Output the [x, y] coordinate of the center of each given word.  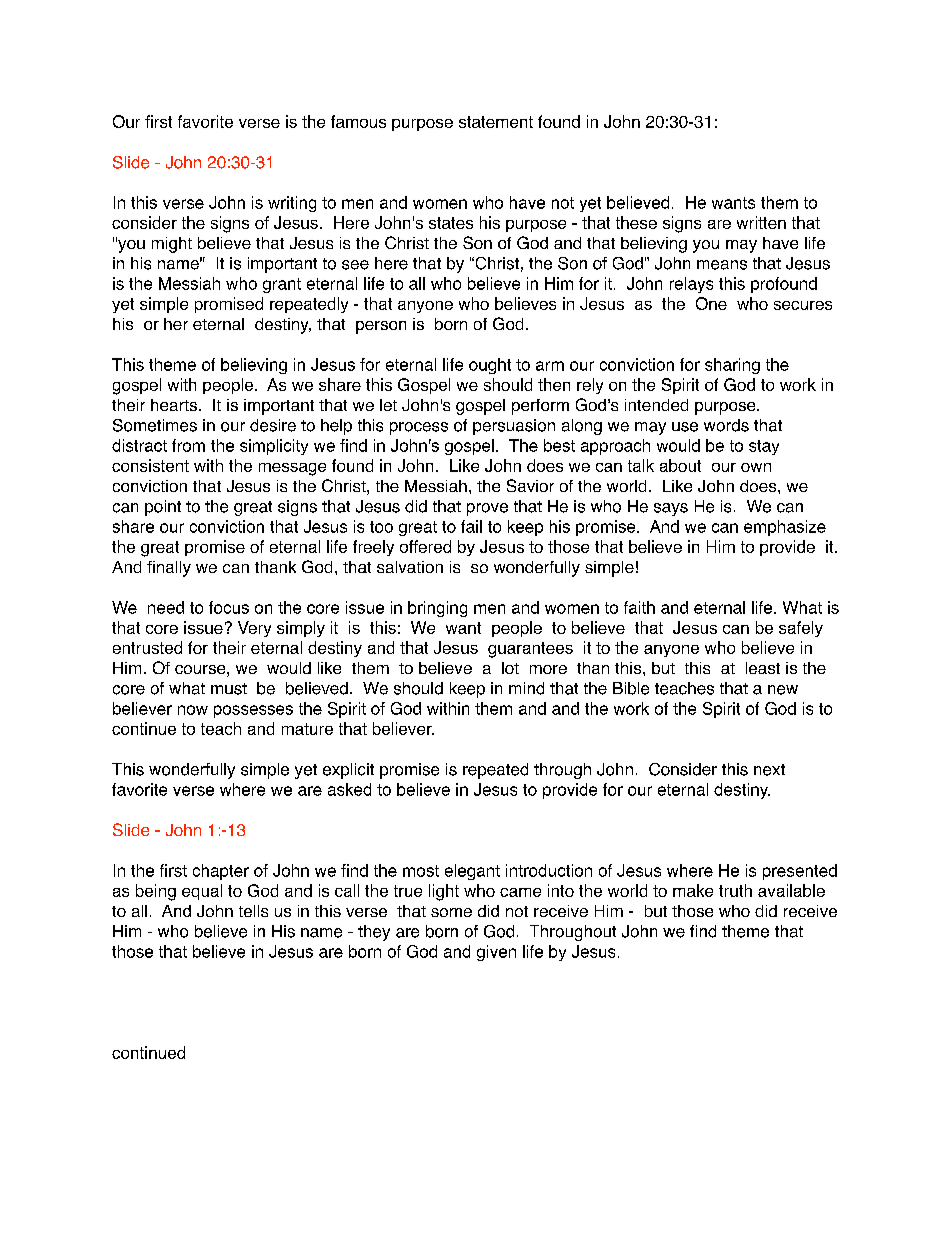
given [496, 953]
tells [253, 911]
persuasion [514, 427]
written [761, 222]
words [726, 425]
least [763, 668]
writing [292, 204]
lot [510, 668]
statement [496, 122]
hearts [174, 405]
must [229, 689]
